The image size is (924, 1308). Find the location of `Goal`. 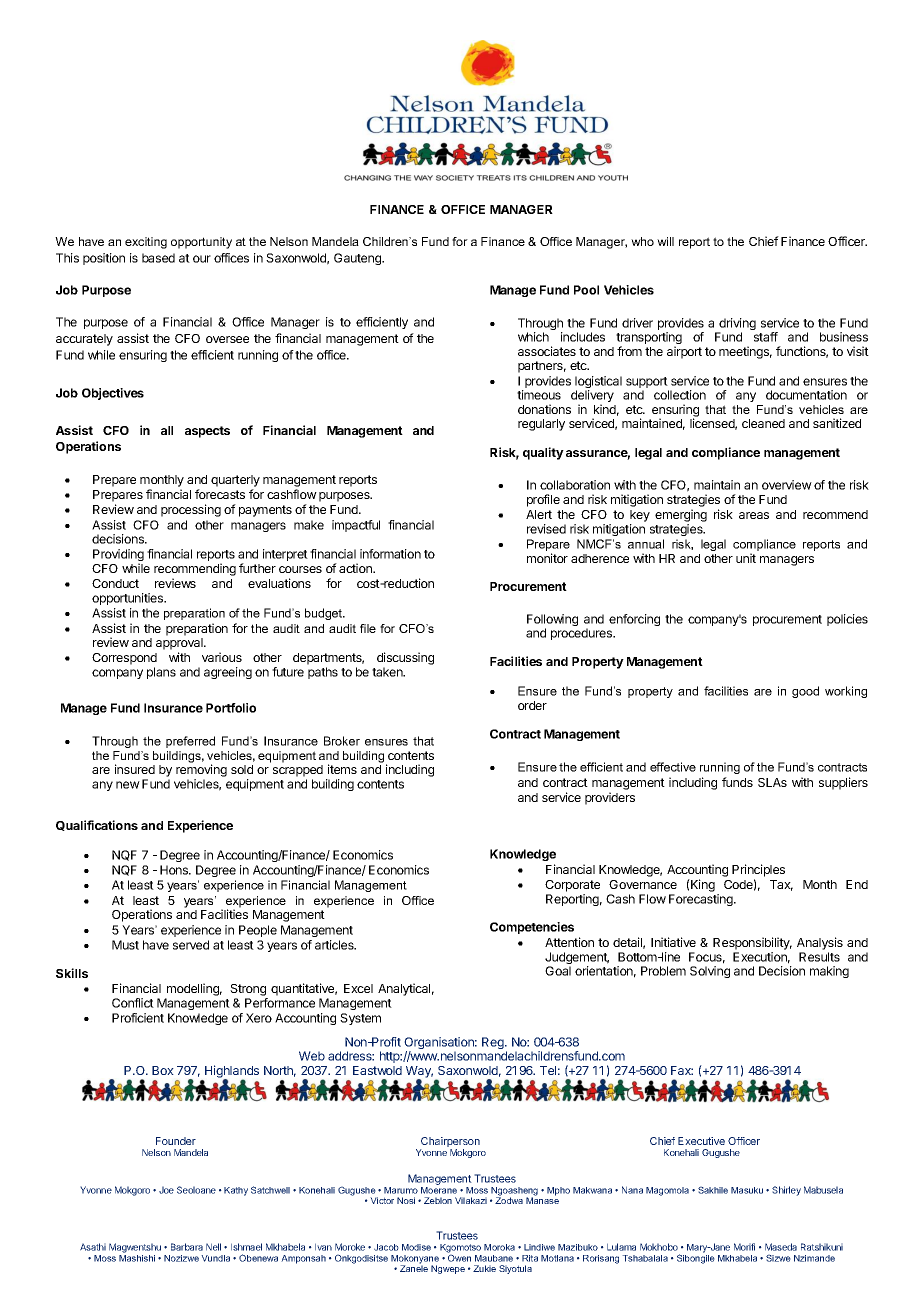

Goal is located at coordinates (558, 971).
